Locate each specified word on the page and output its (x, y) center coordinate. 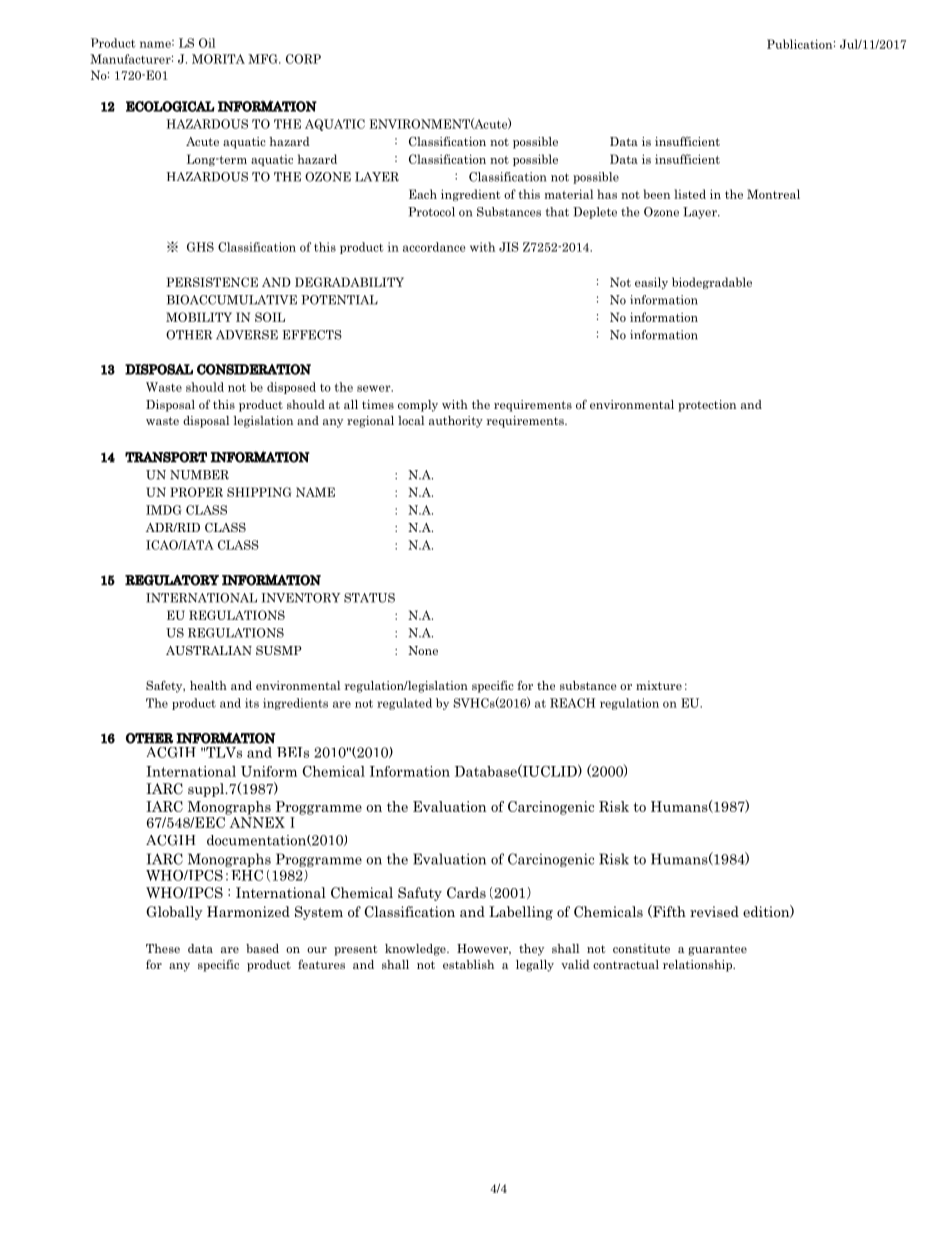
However (484, 949)
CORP (303, 59)
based (262, 948)
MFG (264, 59)
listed (690, 194)
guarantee (717, 950)
